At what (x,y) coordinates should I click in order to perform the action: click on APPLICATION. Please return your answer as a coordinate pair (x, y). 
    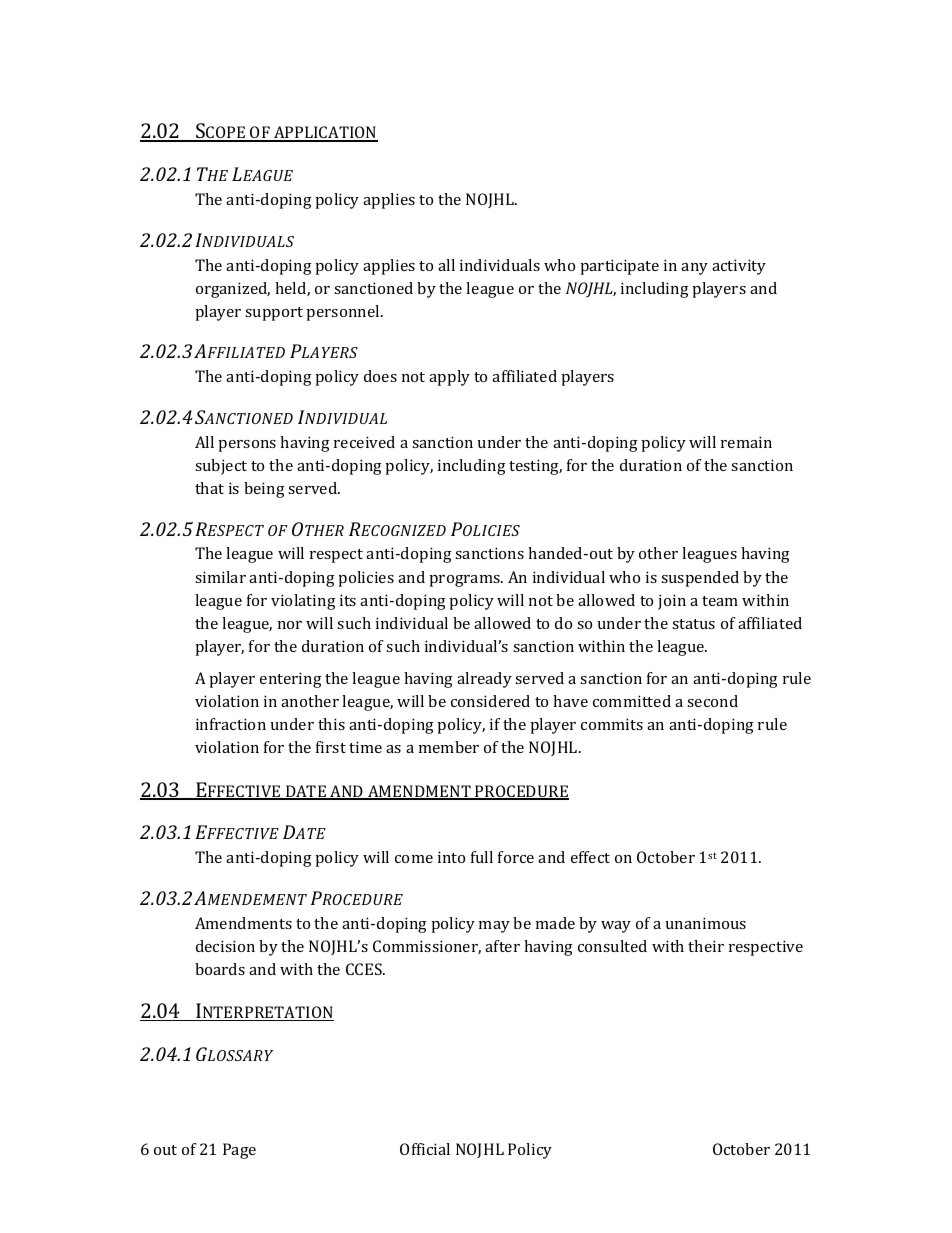
    Looking at the image, I should click on (325, 134).
